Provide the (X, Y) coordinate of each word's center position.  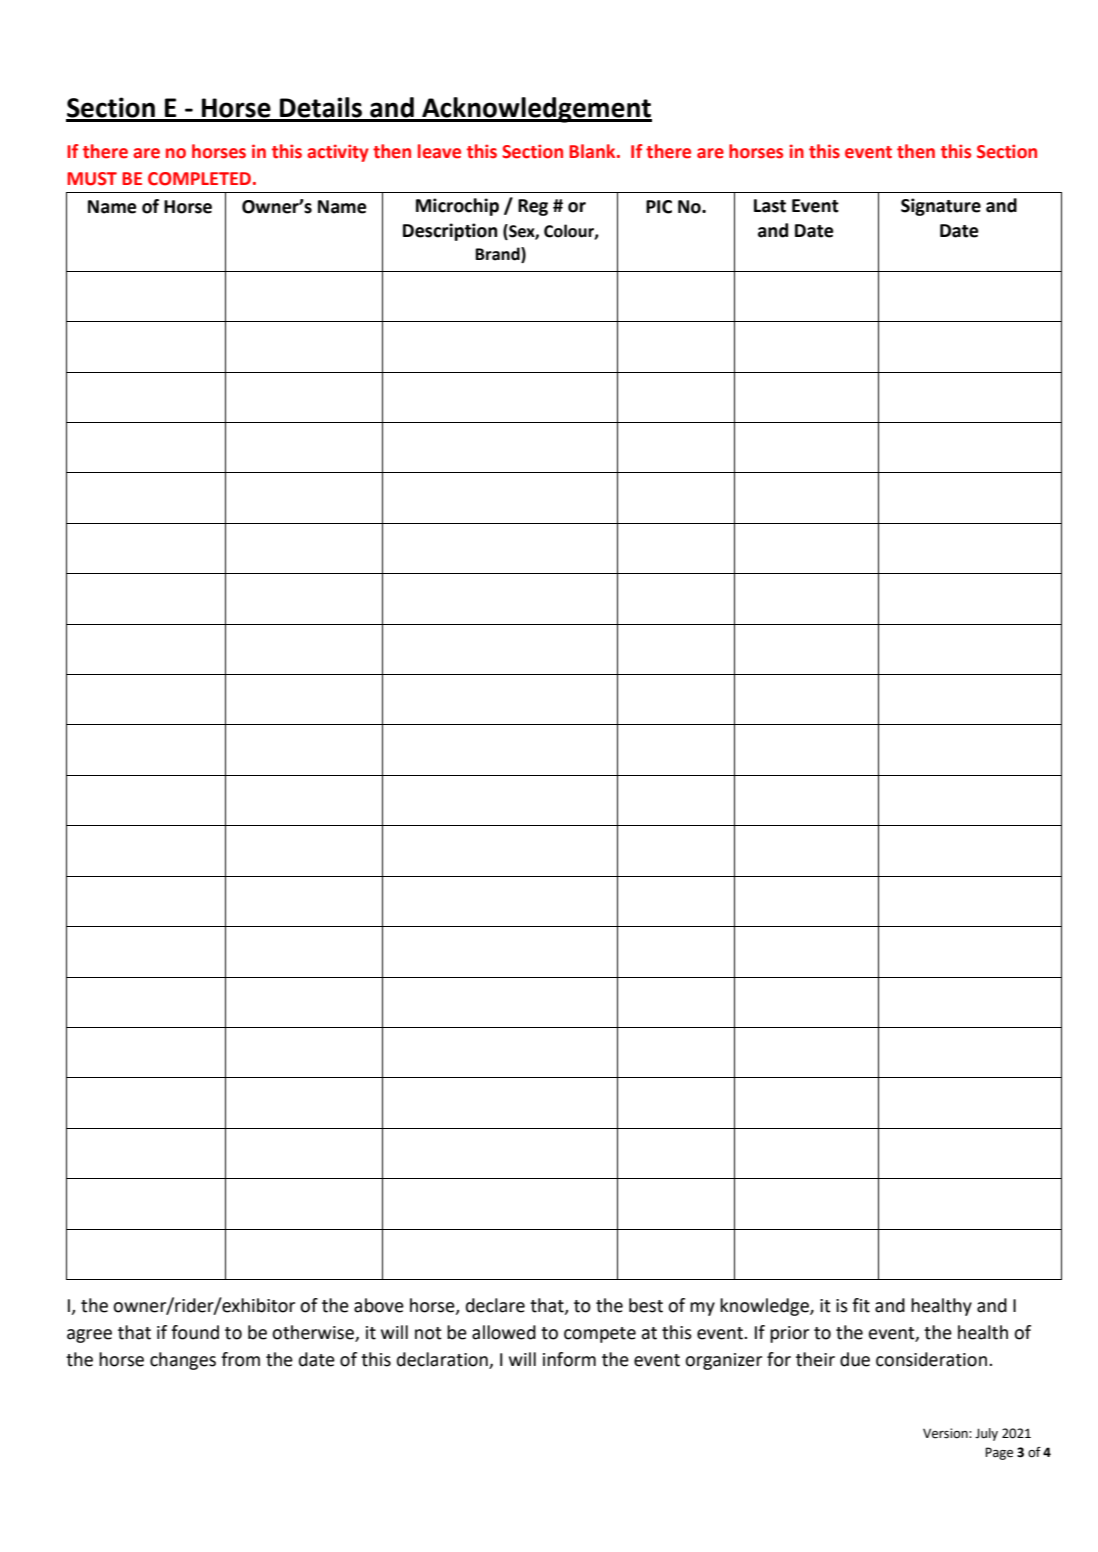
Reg (533, 207)
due (855, 1359)
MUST (92, 179)
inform (569, 1359)
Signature (941, 207)
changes (183, 1361)
